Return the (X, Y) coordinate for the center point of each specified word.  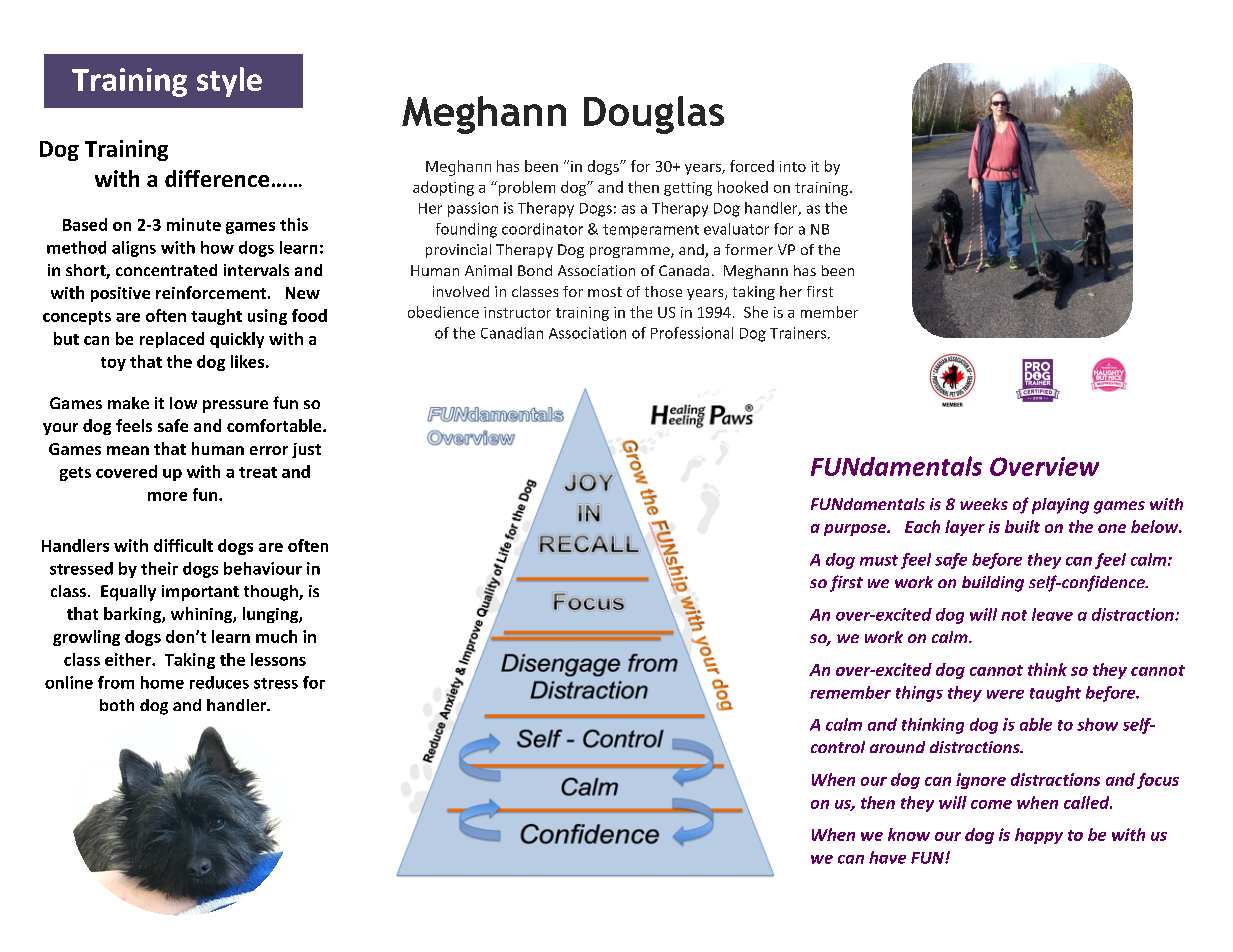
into (793, 166)
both (117, 705)
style (229, 82)
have (887, 857)
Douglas (654, 115)
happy (1039, 836)
